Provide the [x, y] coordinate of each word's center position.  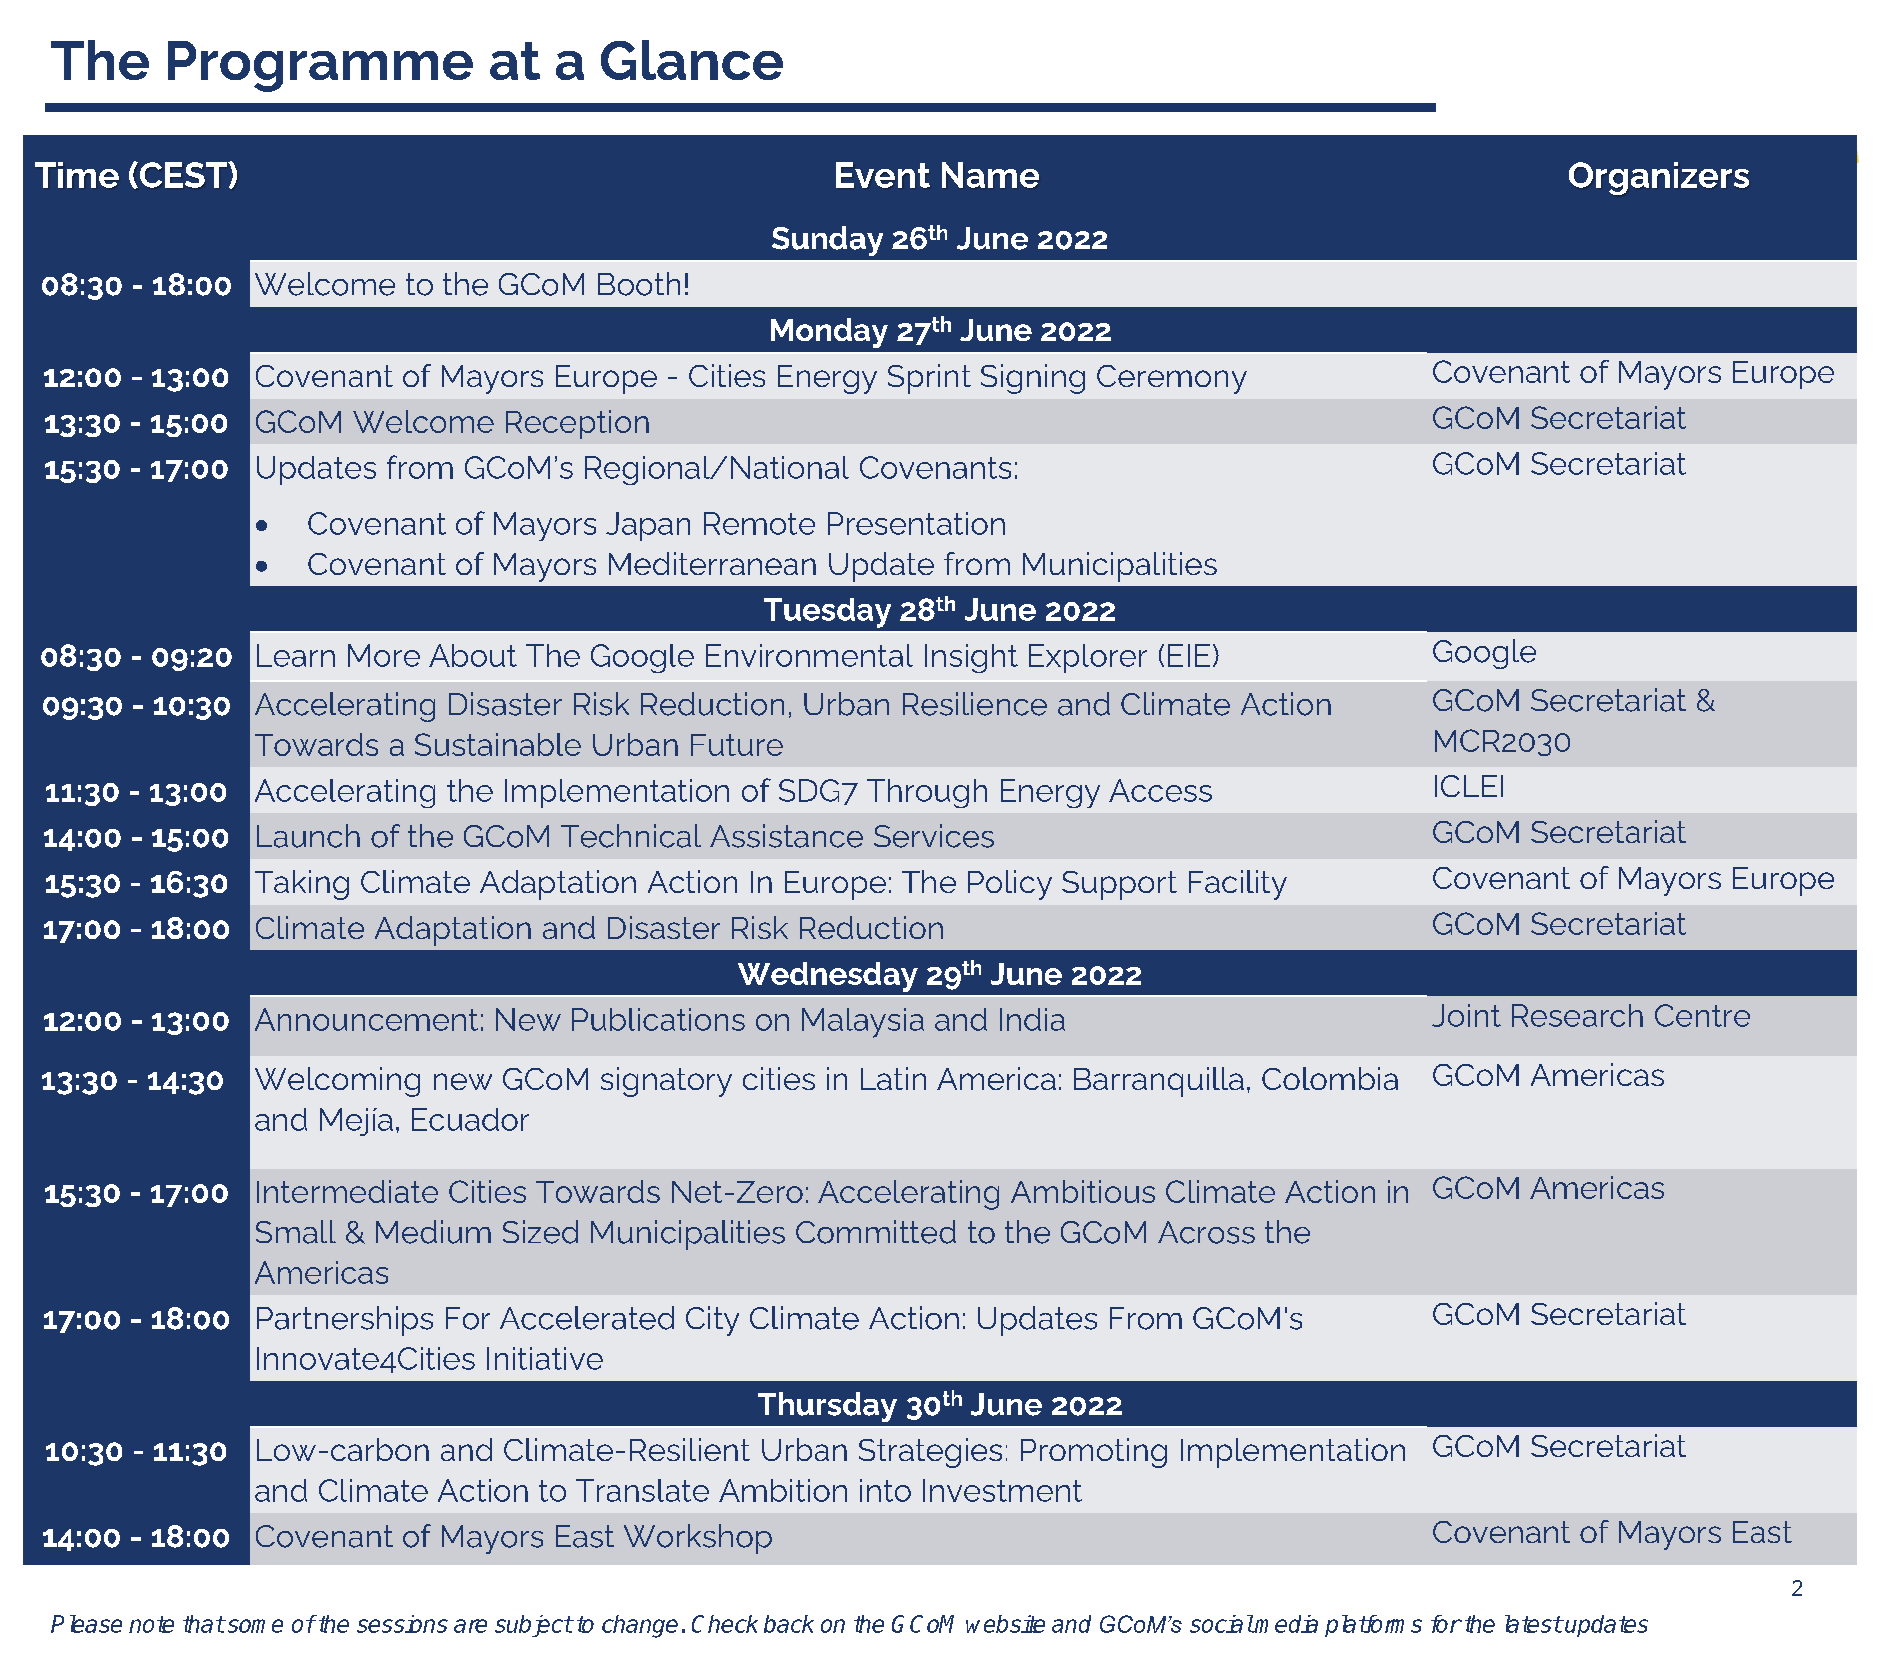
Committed [876, 1232]
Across [1206, 1232]
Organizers [1659, 178]
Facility [1238, 885]
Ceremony [1172, 379]
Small [296, 1232]
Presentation [916, 523]
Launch [308, 836]
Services [934, 836]
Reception [577, 424]
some [254, 1626]
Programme [320, 66]
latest [1533, 1624]
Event [883, 175]
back [789, 1624]
